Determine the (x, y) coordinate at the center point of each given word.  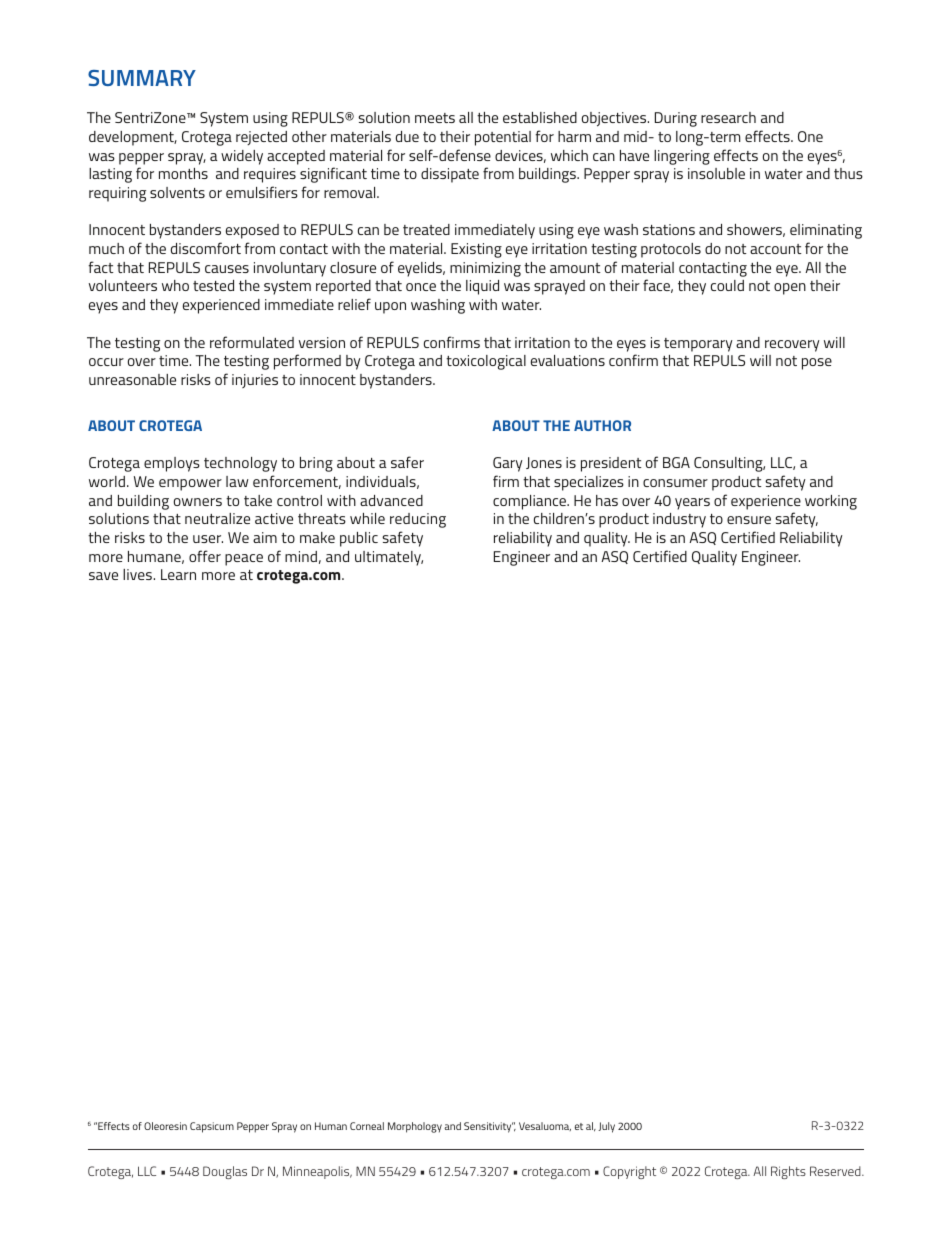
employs (172, 464)
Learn (178, 574)
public (359, 539)
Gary (508, 464)
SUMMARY (142, 78)
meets (435, 118)
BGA (676, 462)
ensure (749, 520)
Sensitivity (489, 1127)
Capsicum (212, 1127)
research (728, 117)
